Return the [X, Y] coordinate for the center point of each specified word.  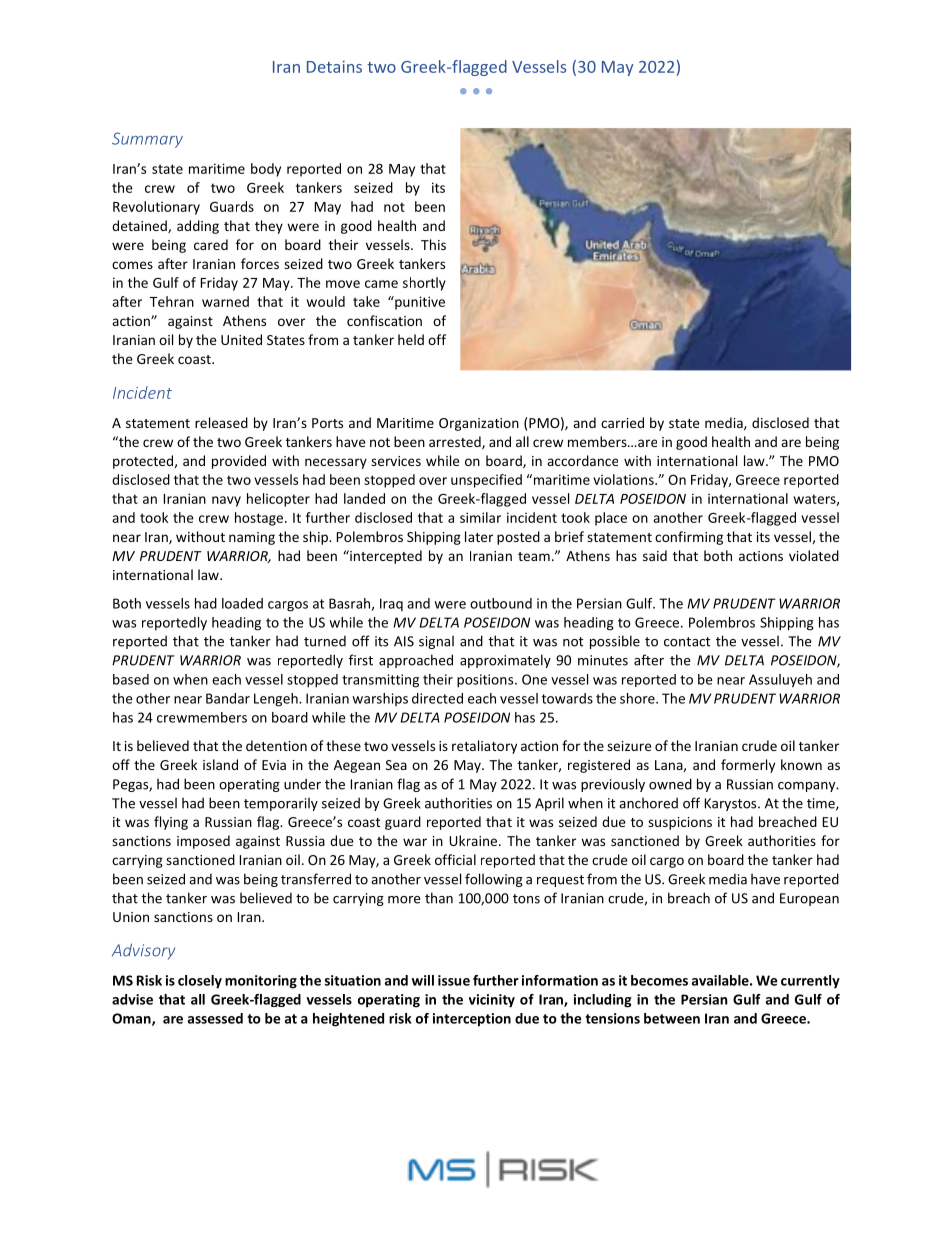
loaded [242, 603]
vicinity [492, 1001]
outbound [501, 603]
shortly [424, 284]
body [266, 170]
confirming [689, 538]
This [433, 244]
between [672, 1018]
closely [200, 982]
